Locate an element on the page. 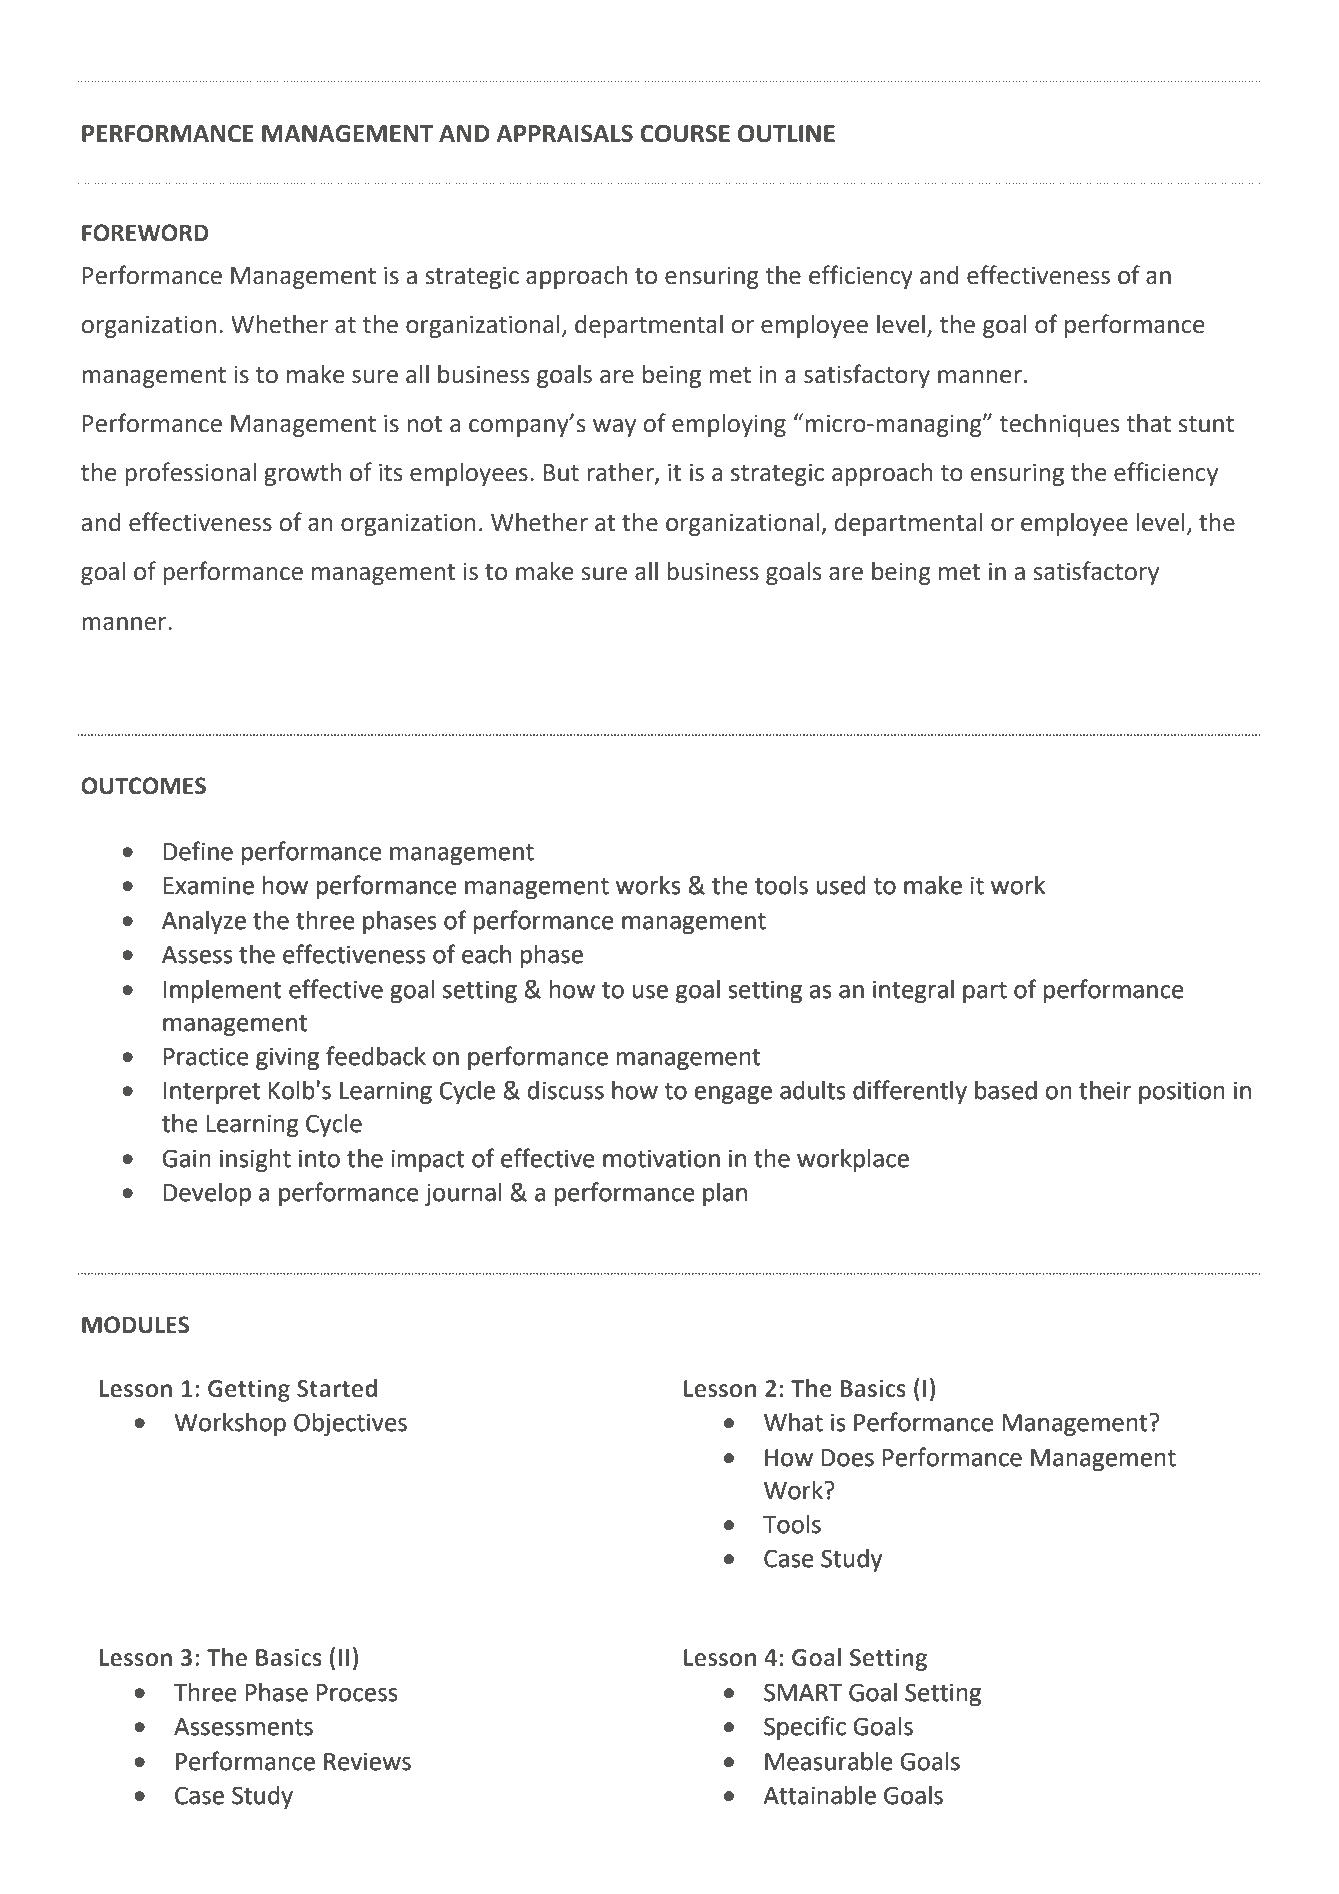  FOREWORD is located at coordinates (145, 233).
